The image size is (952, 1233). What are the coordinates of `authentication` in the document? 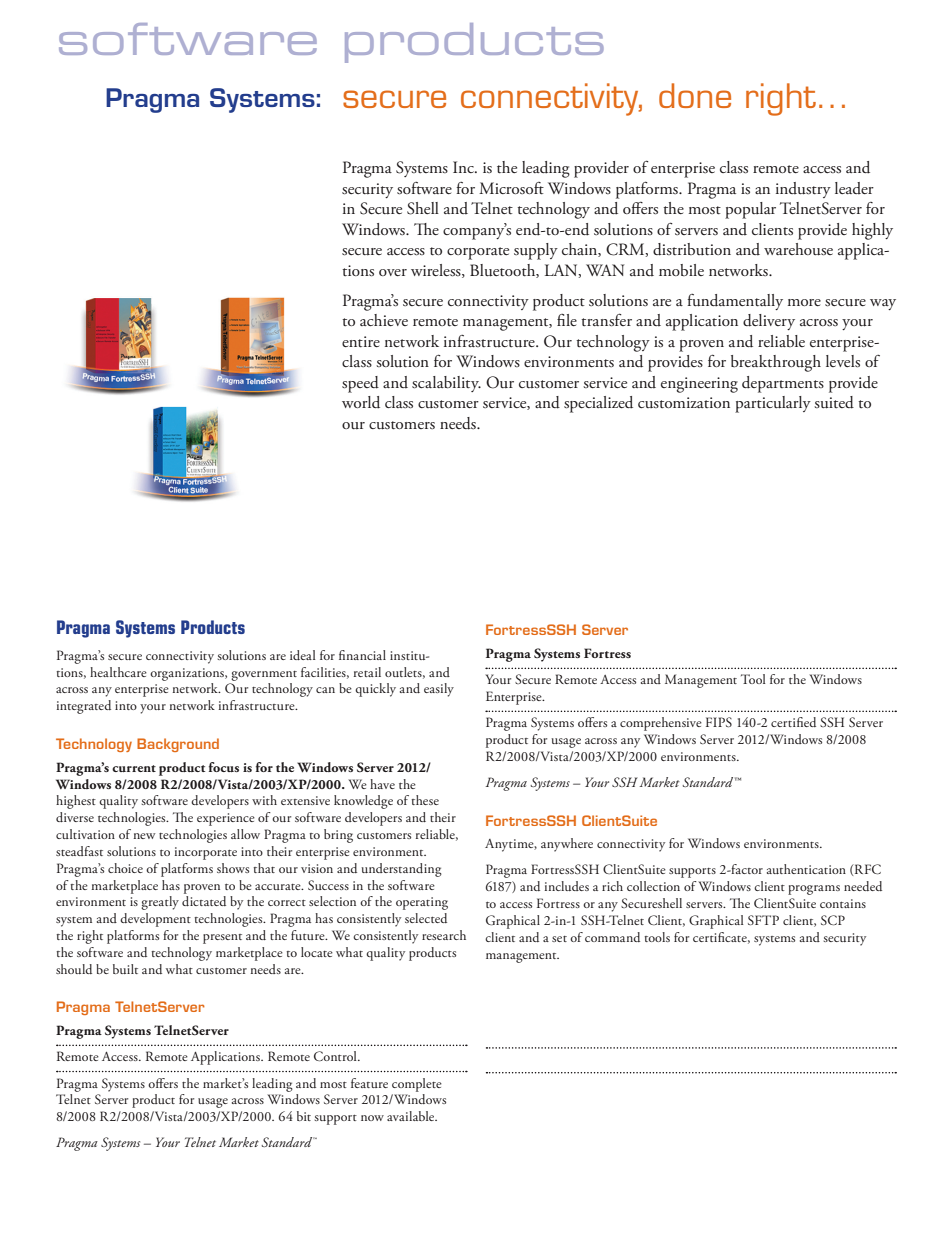 It's located at (806, 869).
